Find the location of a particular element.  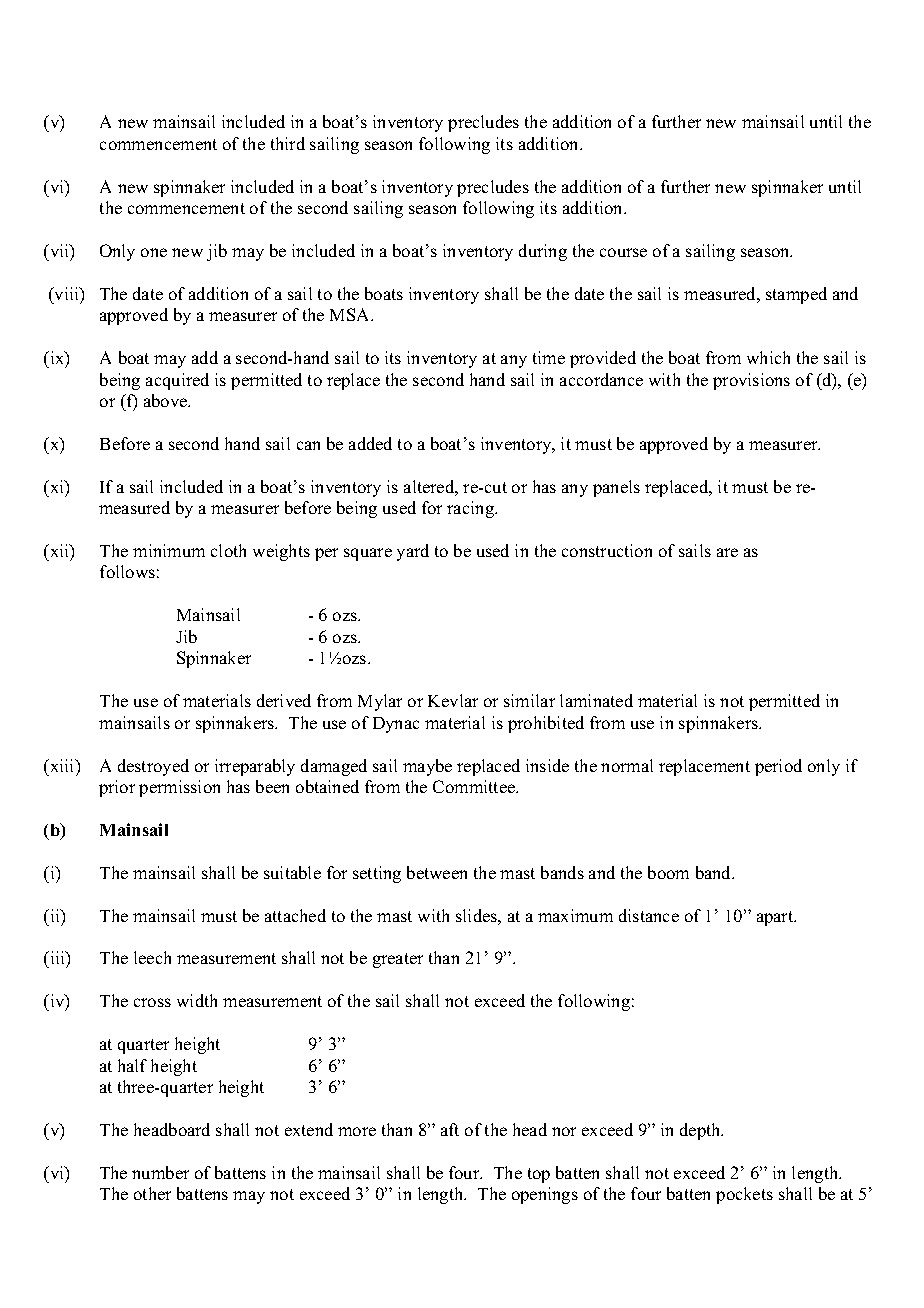

between is located at coordinates (437, 872).
